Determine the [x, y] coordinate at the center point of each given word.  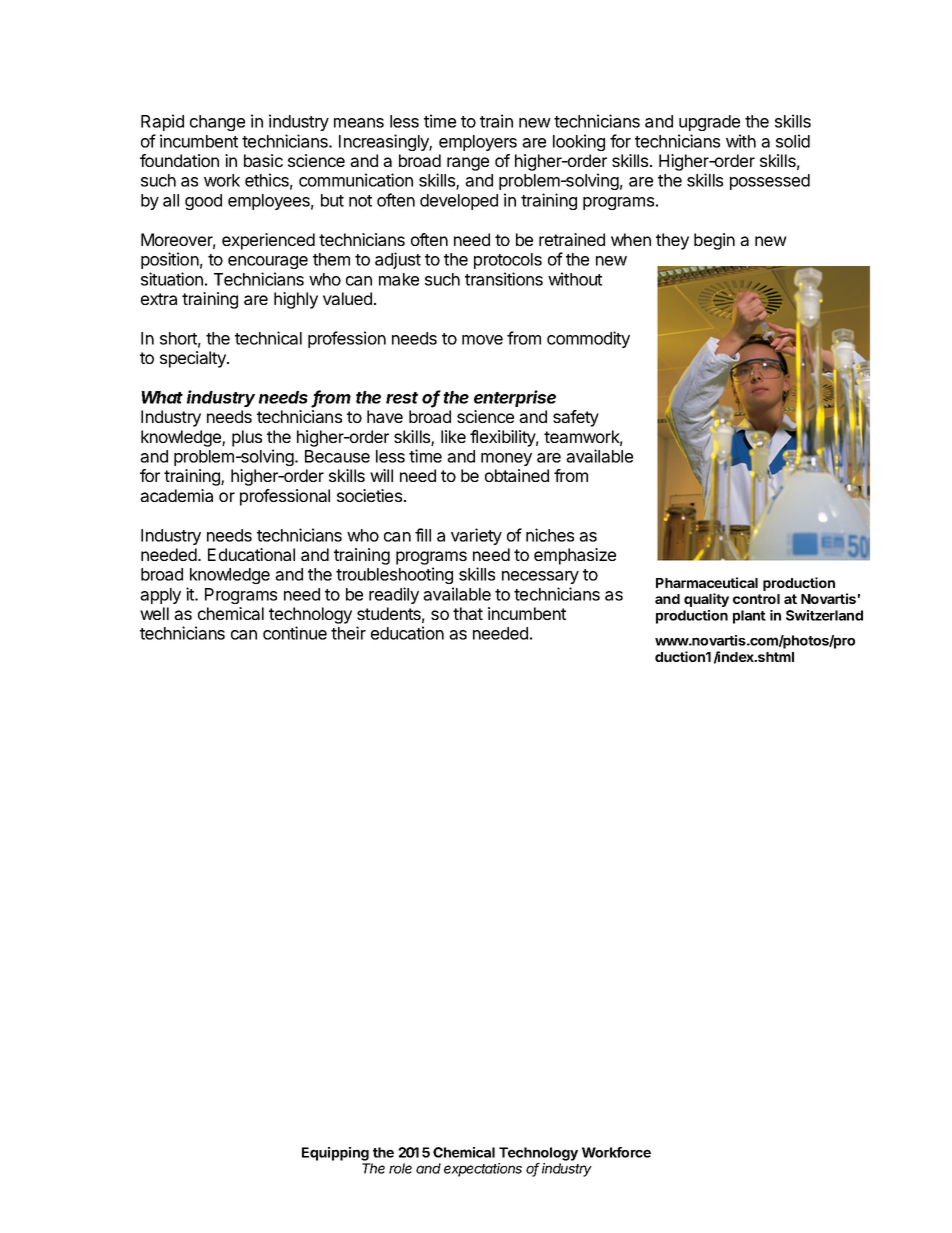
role [400, 1168]
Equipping [335, 1154]
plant [749, 617]
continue [295, 633]
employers [478, 143]
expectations [483, 1170]
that [468, 613]
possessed [770, 182]
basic [263, 160]
